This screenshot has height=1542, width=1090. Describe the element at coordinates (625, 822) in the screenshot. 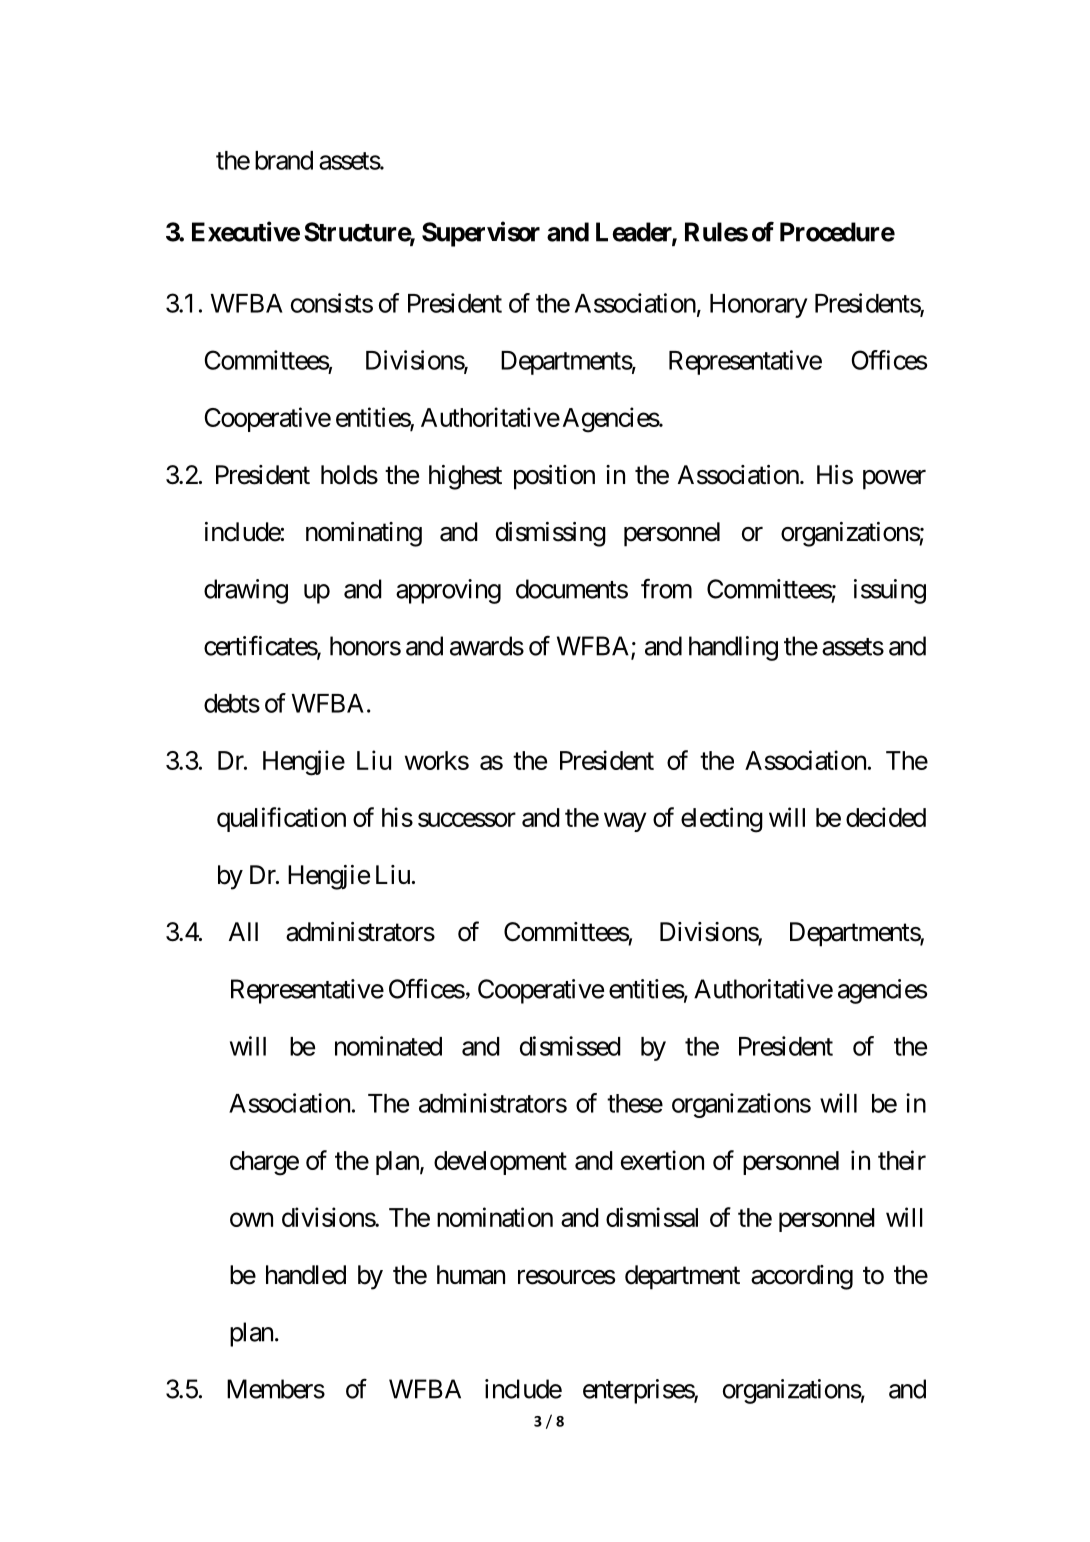

I see `way` at that location.
